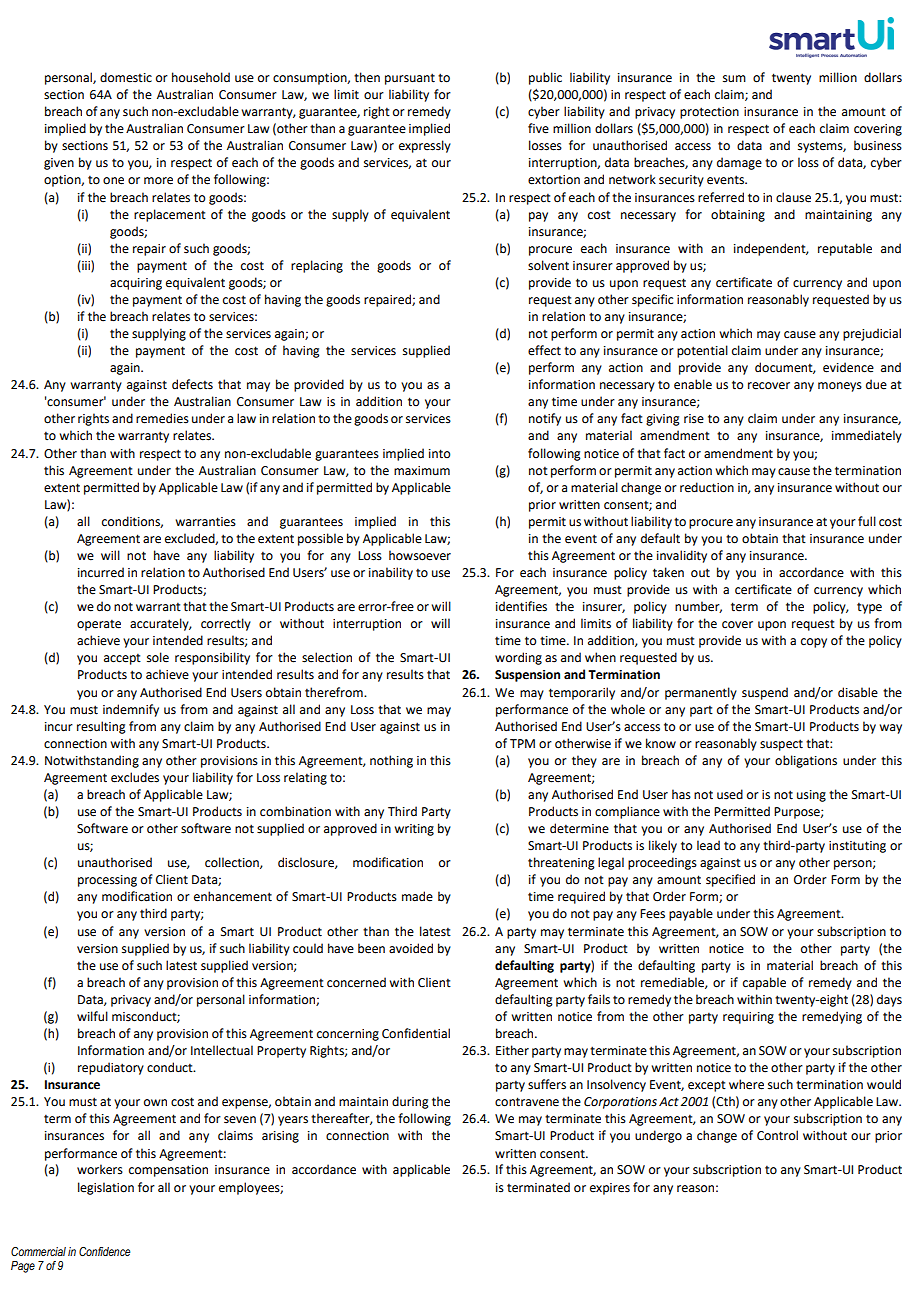  What do you see at coordinates (162, 418) in the screenshot?
I see `remedies` at bounding box center [162, 418].
